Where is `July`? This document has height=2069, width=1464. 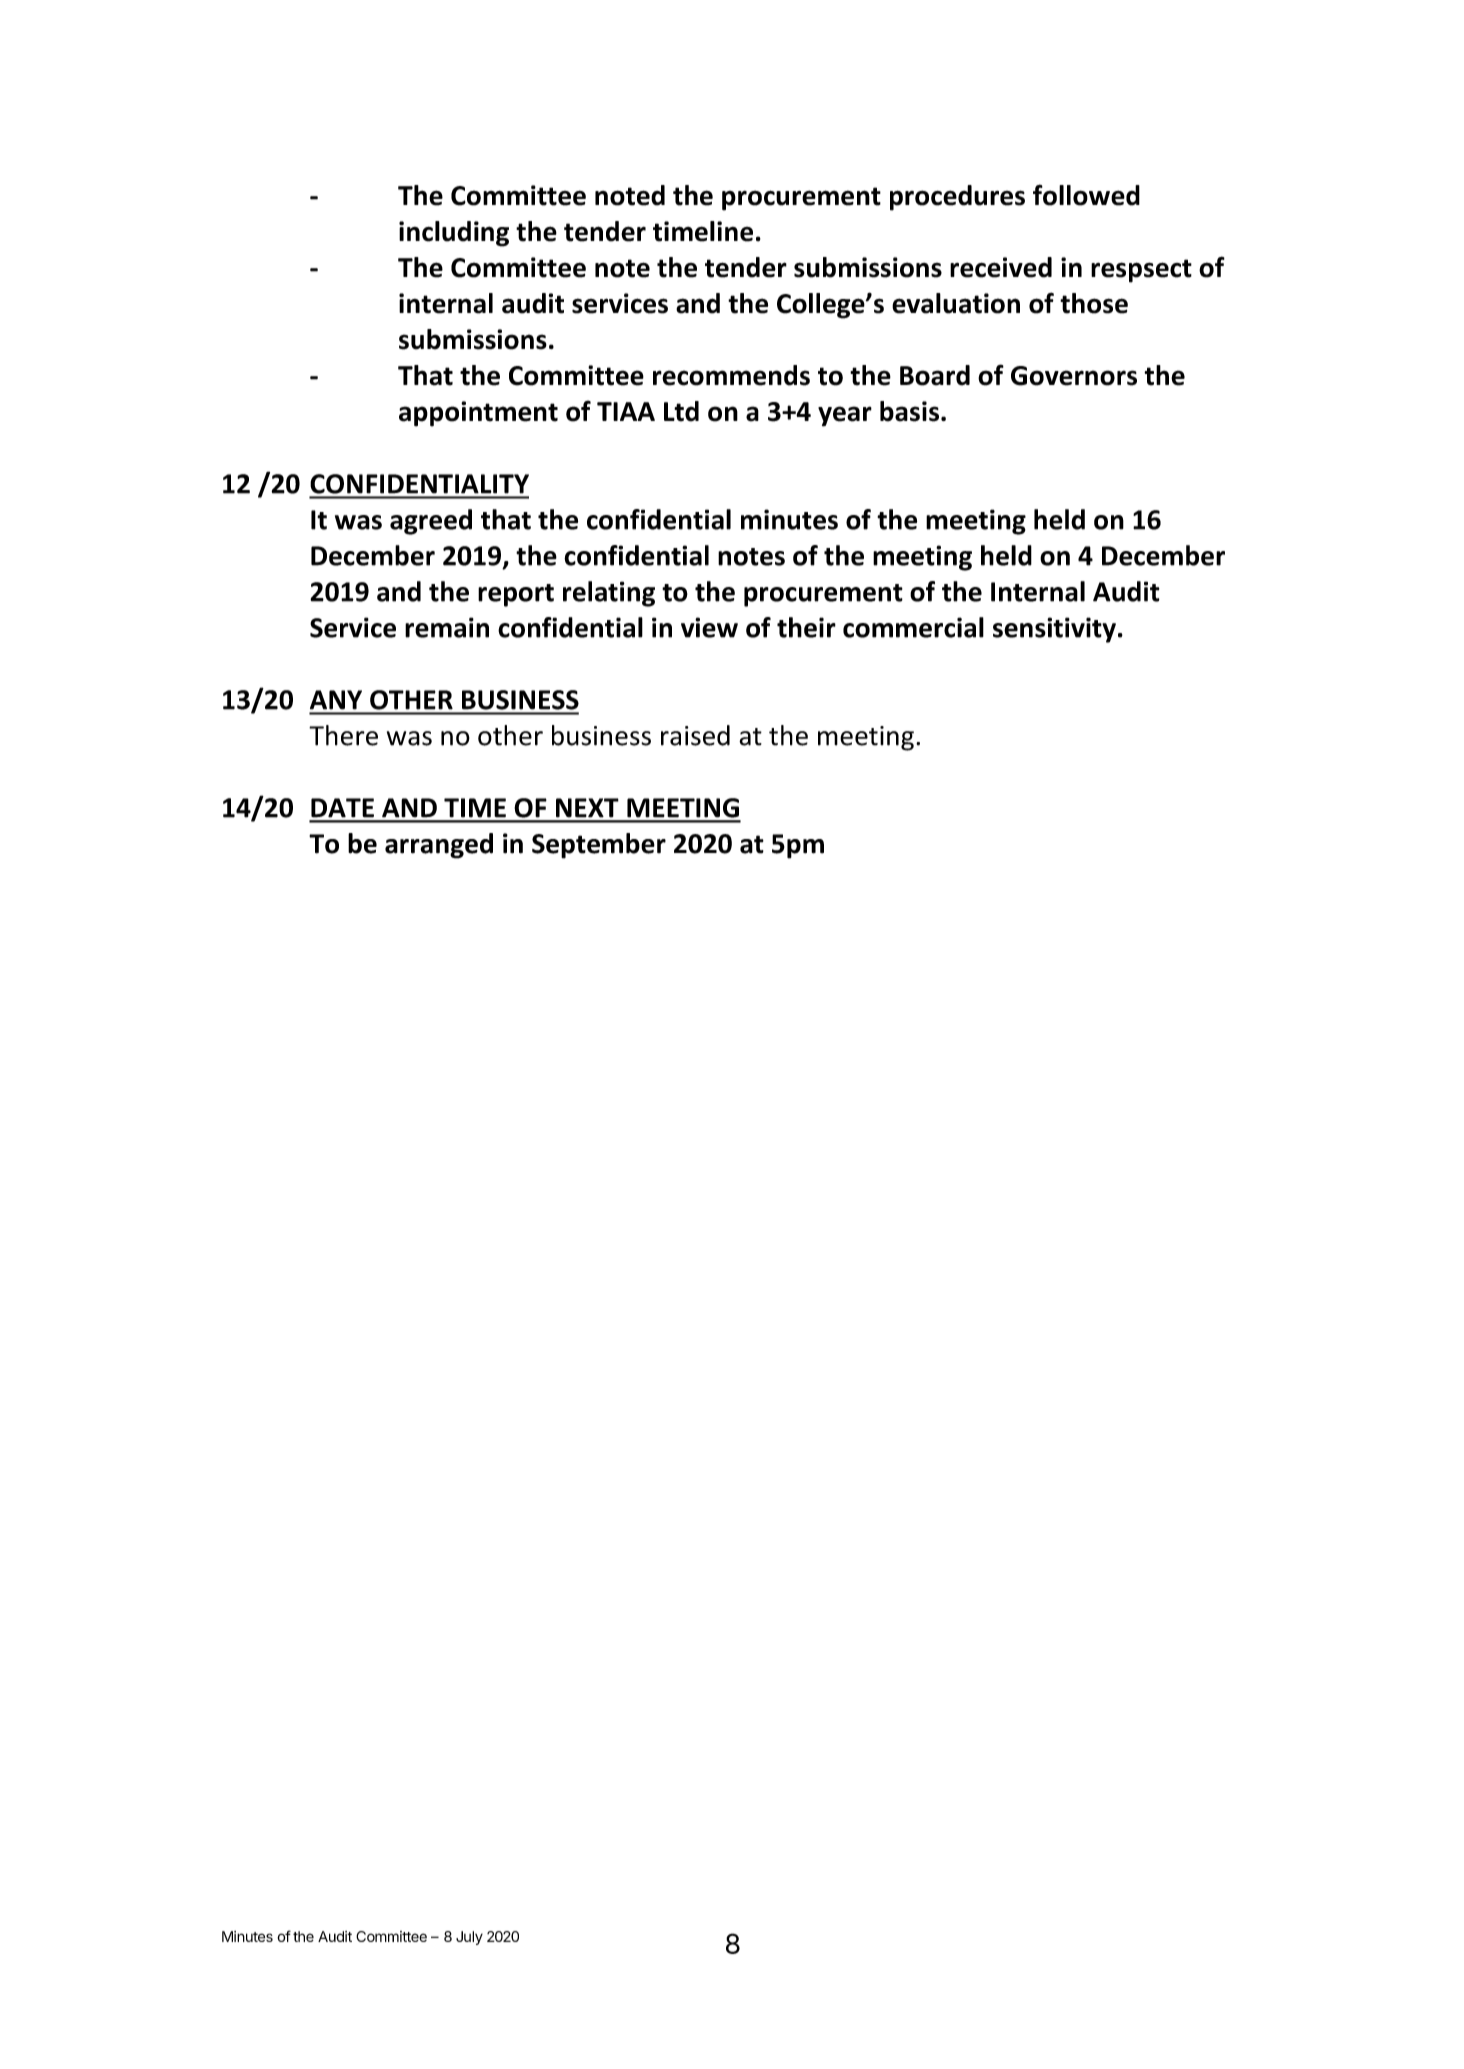
July is located at coordinates (469, 1938).
